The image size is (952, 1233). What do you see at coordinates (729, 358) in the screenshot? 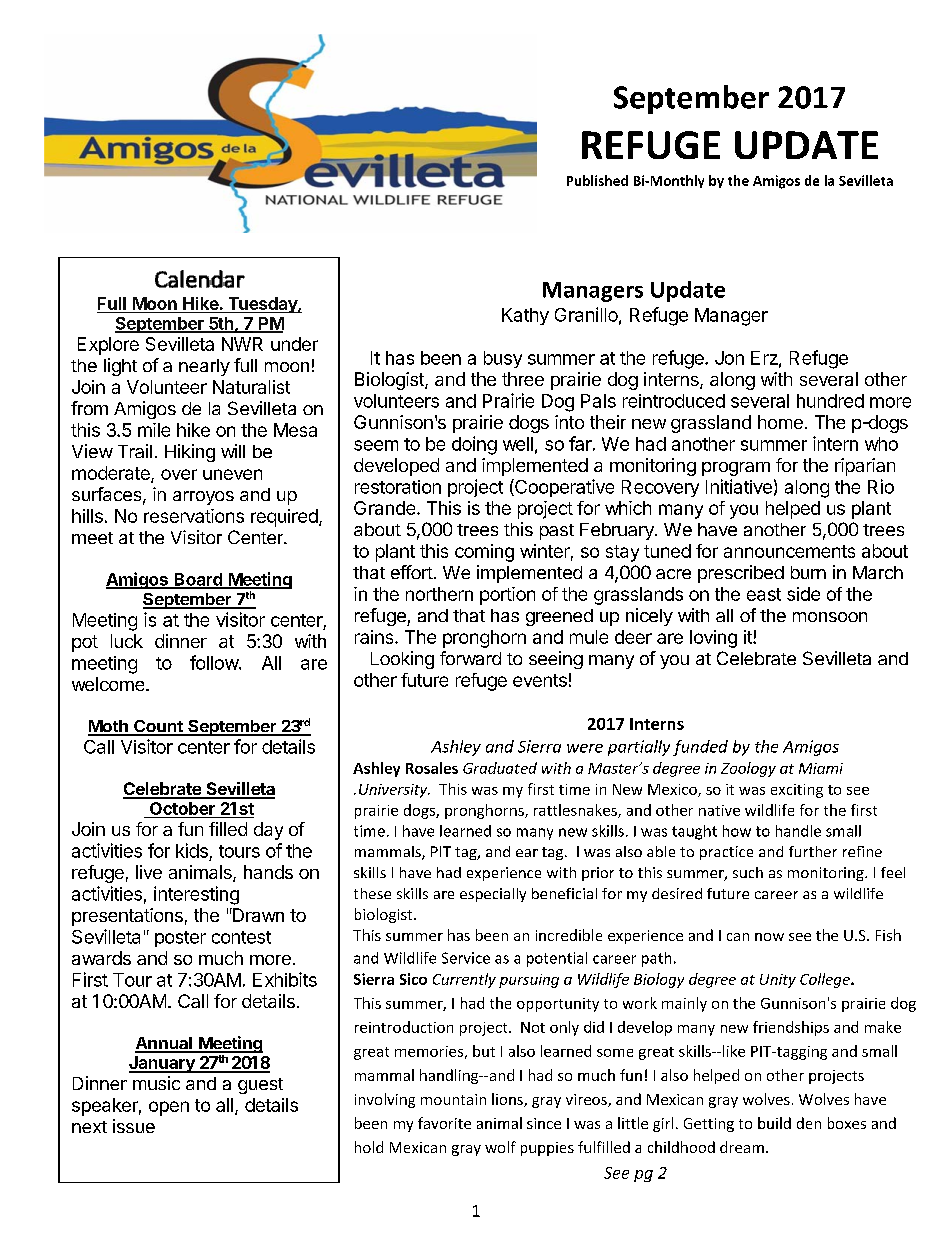
I see `Jon` at bounding box center [729, 358].
